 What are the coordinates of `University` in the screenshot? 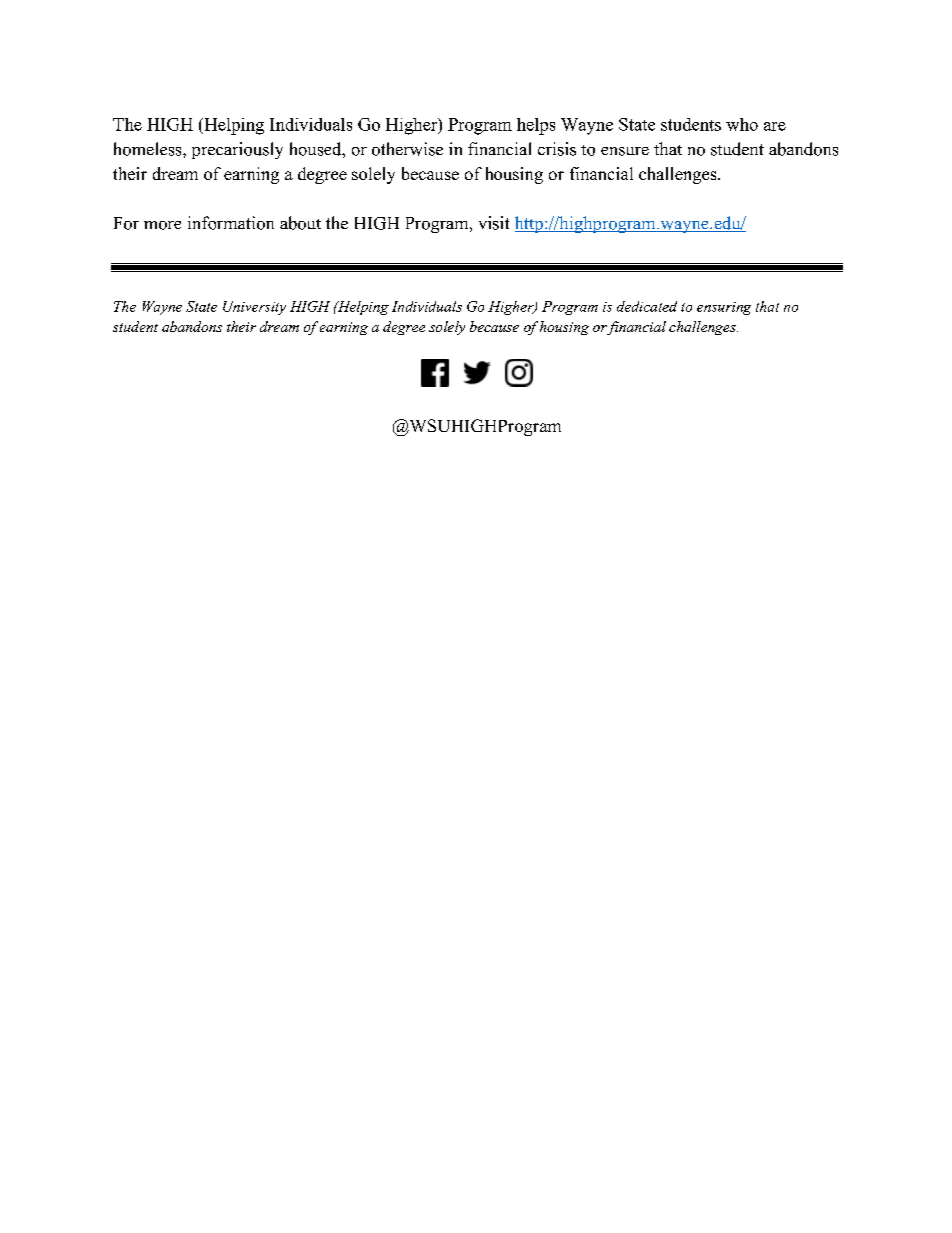 It's located at (254, 308).
